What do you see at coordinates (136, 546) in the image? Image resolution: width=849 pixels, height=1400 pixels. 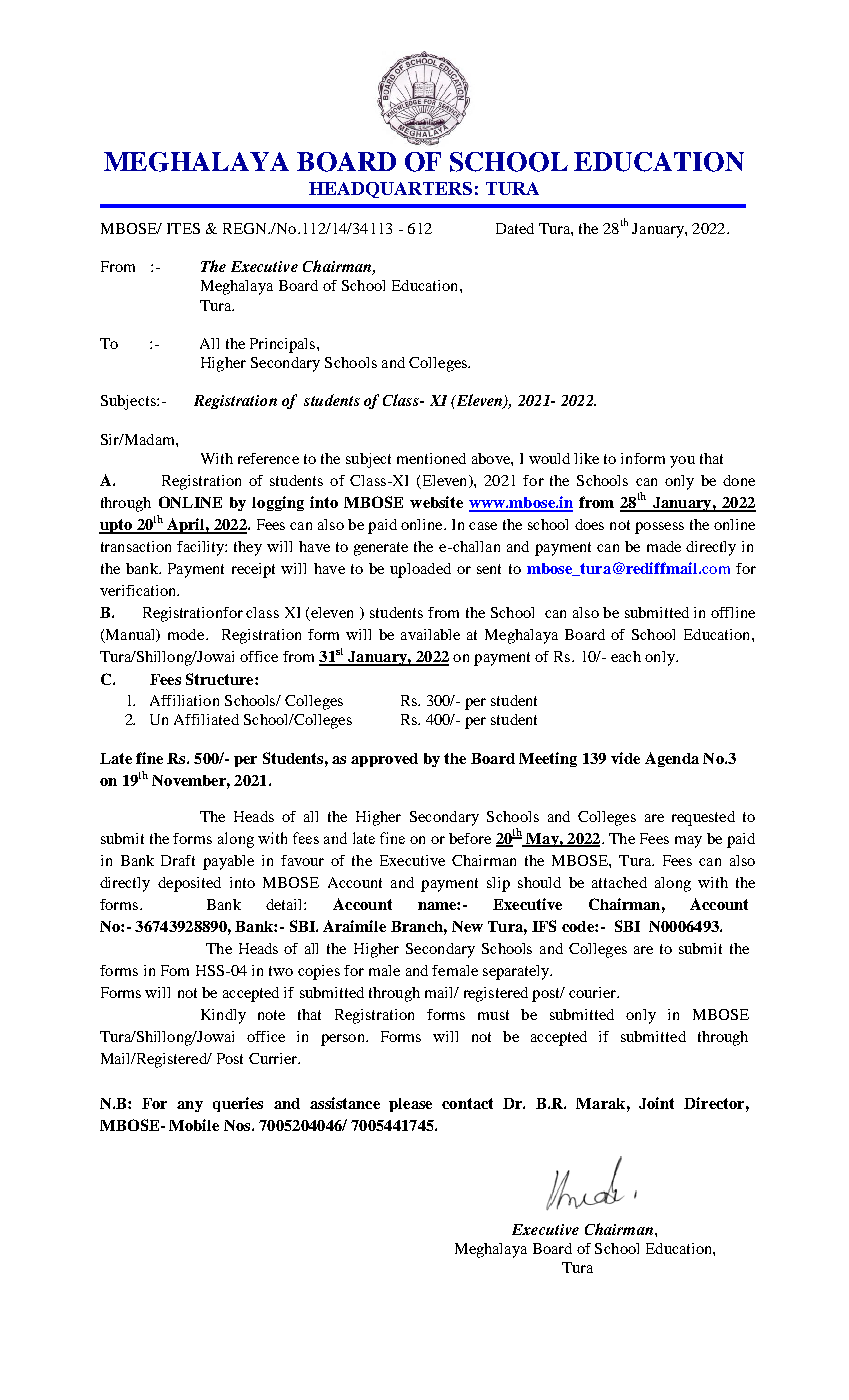 I see `transaction` at bounding box center [136, 546].
